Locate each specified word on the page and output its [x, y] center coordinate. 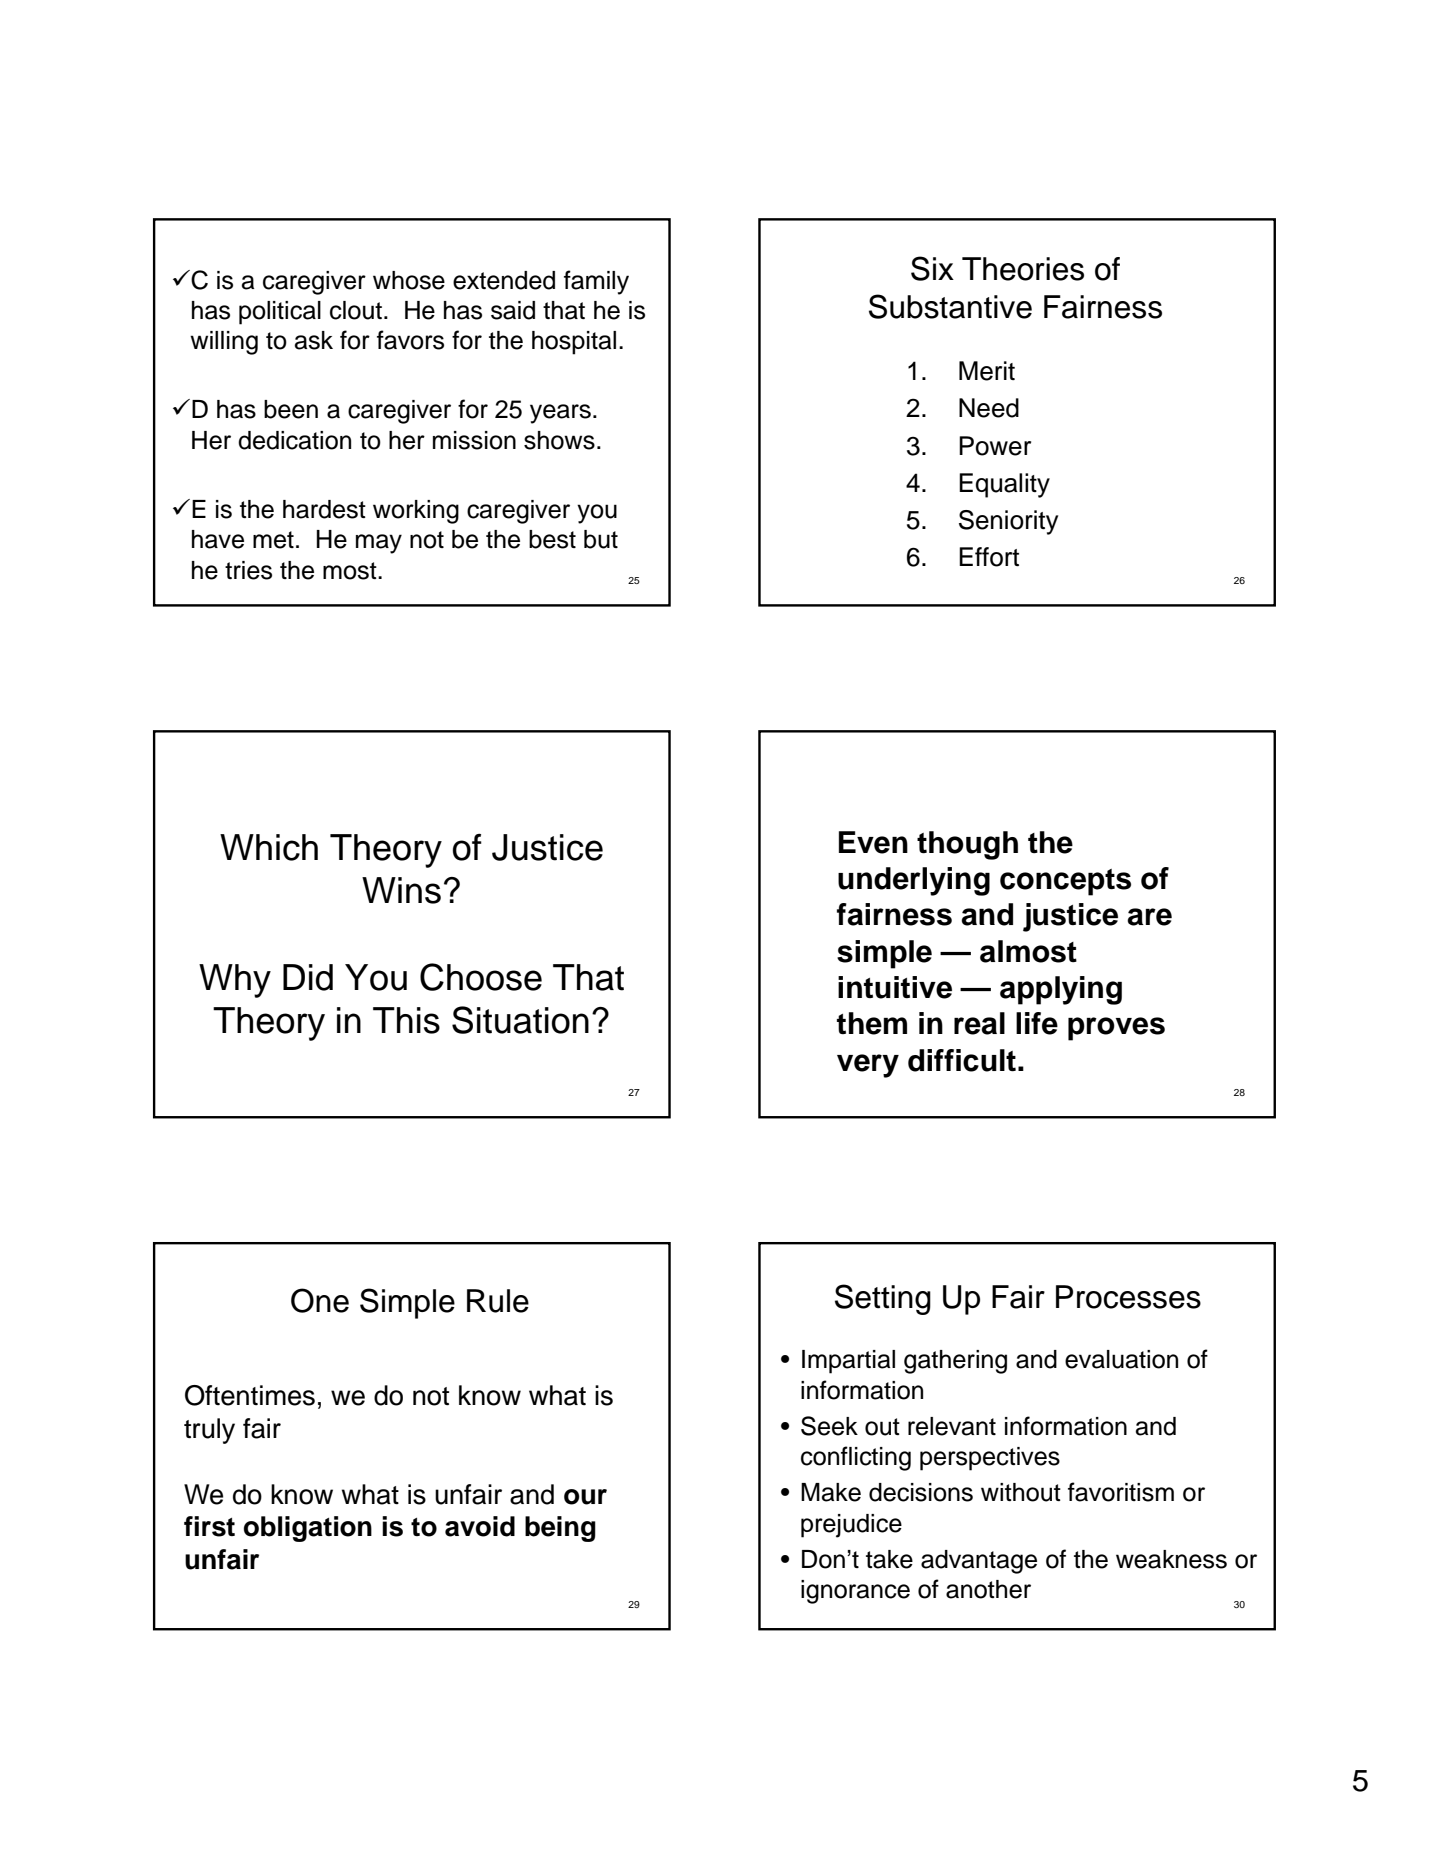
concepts [1065, 882]
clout [356, 310]
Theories [1023, 269]
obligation [308, 1529]
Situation [520, 1020]
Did [308, 977]
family [596, 282]
